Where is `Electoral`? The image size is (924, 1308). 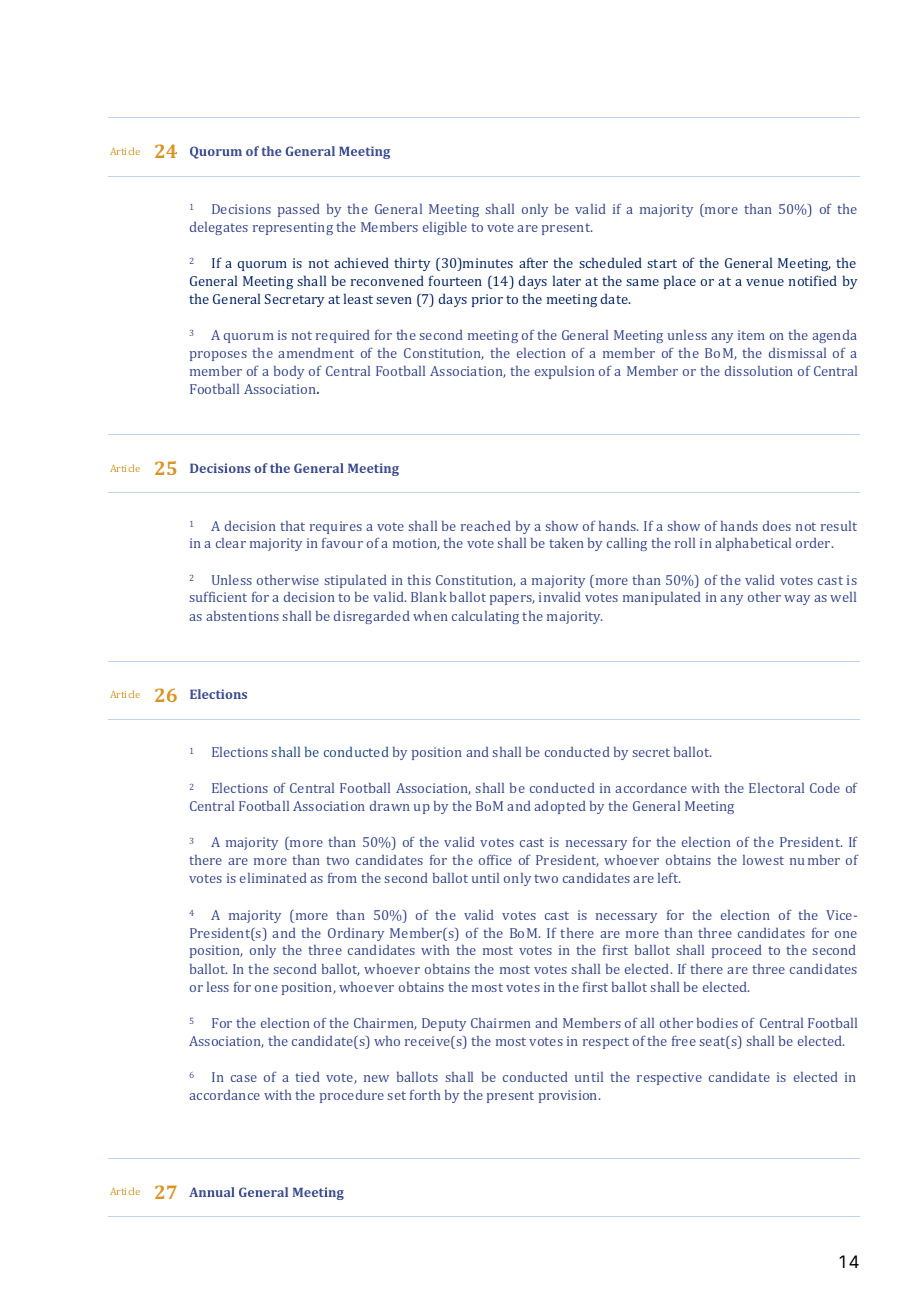 Electoral is located at coordinates (776, 788).
